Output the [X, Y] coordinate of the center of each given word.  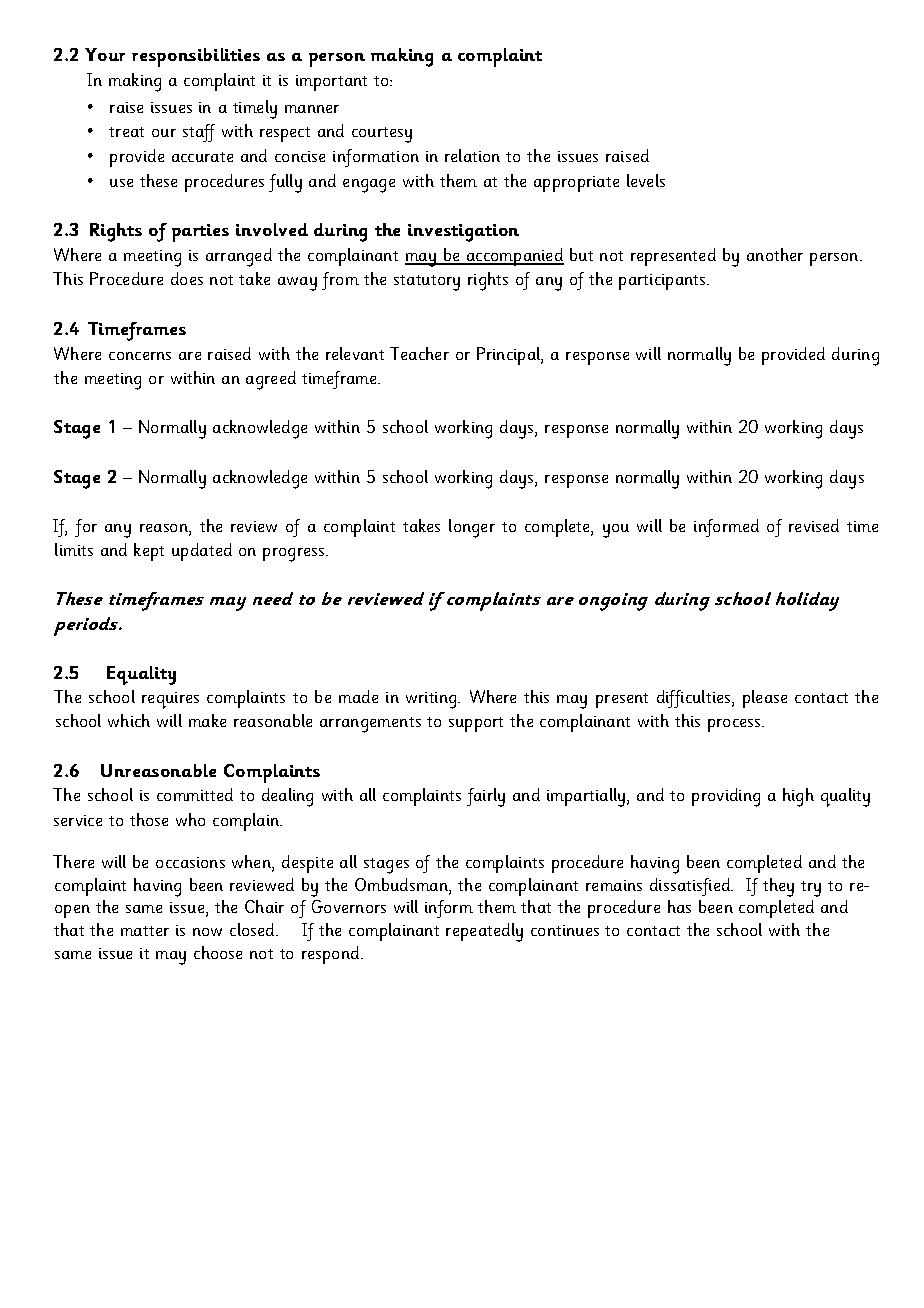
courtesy [382, 135]
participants [663, 282]
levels [646, 180]
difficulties [695, 699]
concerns [140, 356]
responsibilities [196, 57]
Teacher [419, 353]
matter [145, 931]
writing [432, 700]
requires [170, 700]
